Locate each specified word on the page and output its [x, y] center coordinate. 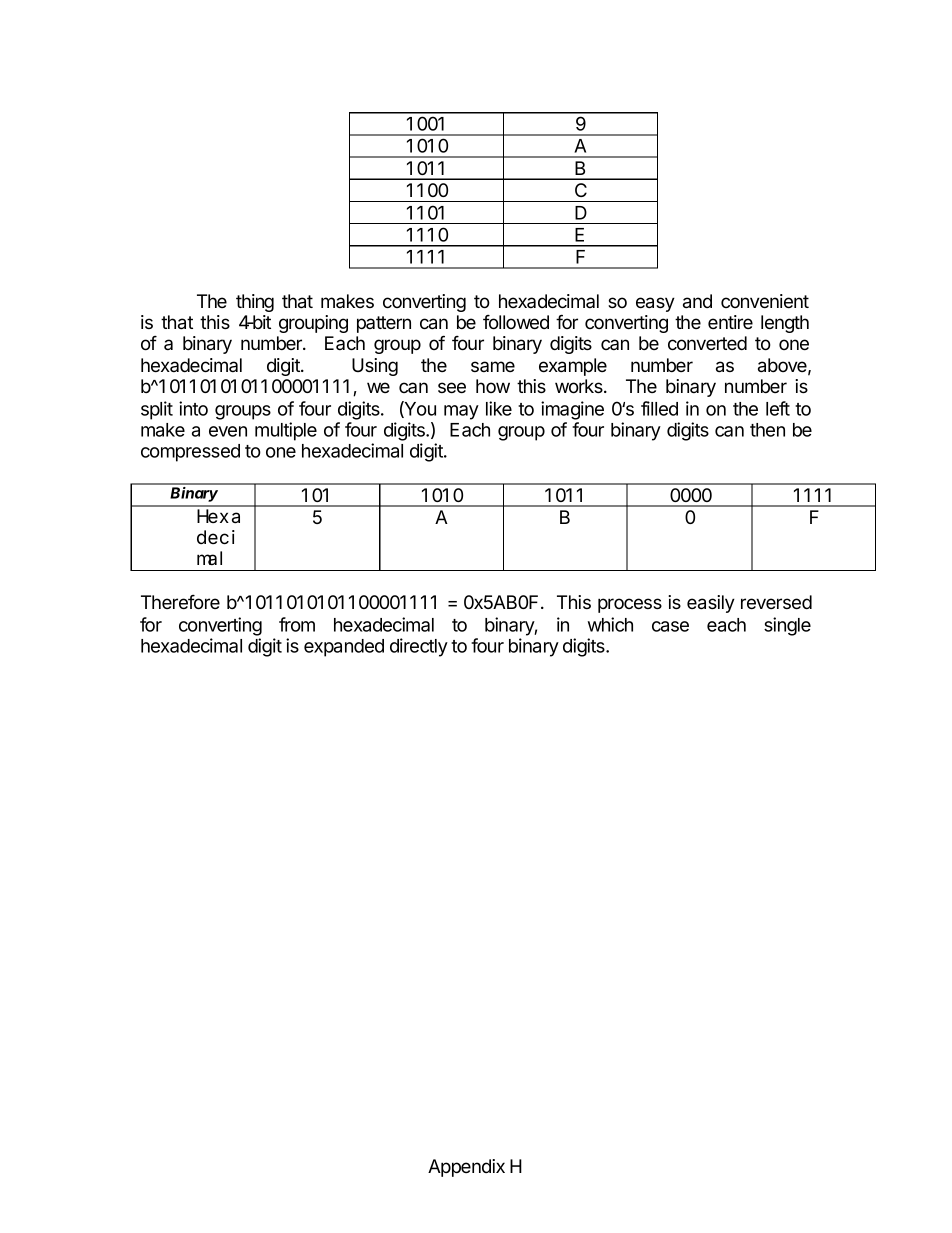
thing [255, 303]
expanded [344, 648]
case [670, 626]
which [610, 624]
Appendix [466, 1168]
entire [730, 322]
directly [419, 647]
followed [516, 322]
